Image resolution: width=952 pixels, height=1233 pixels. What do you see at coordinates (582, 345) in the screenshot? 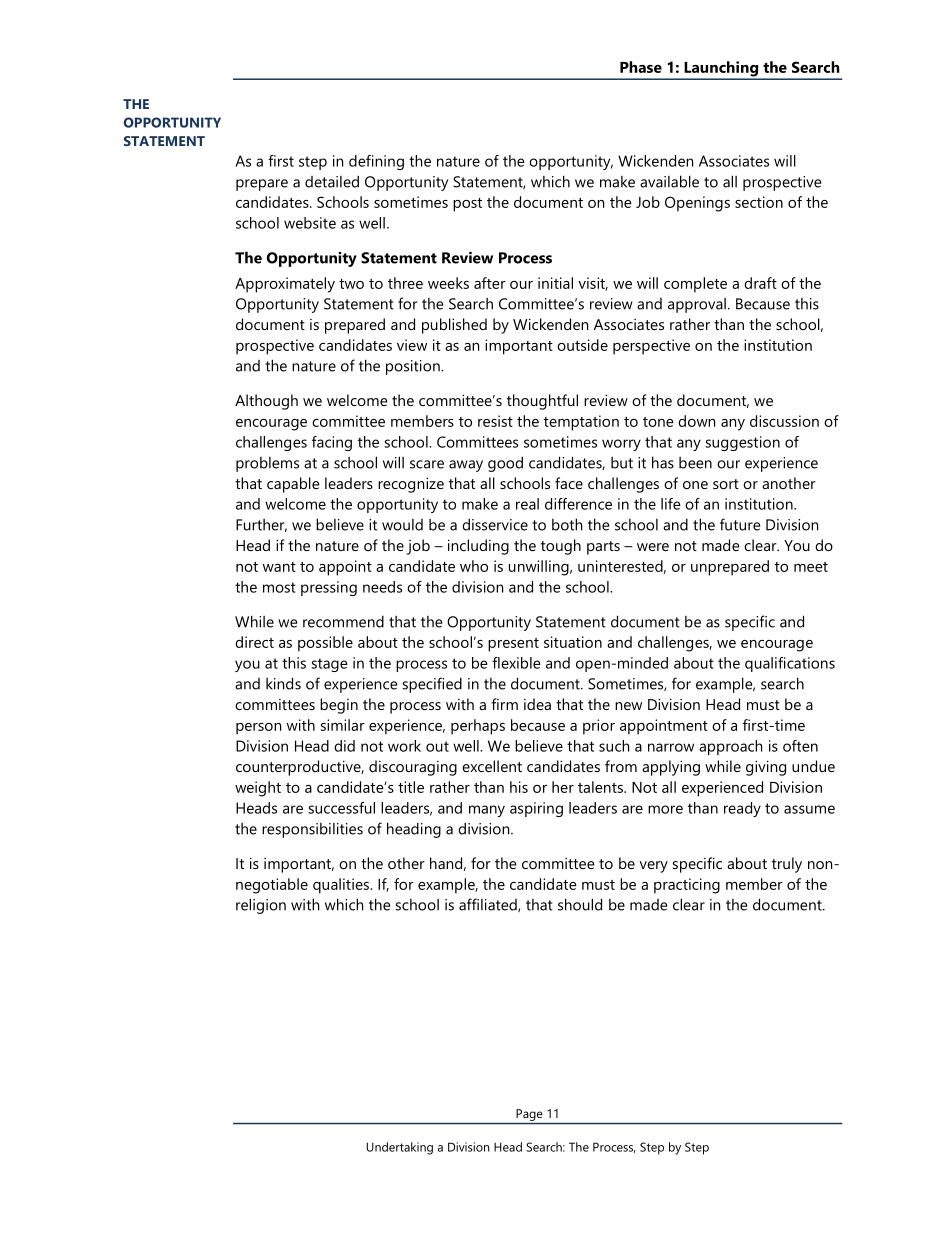
I see `outside` at bounding box center [582, 345].
